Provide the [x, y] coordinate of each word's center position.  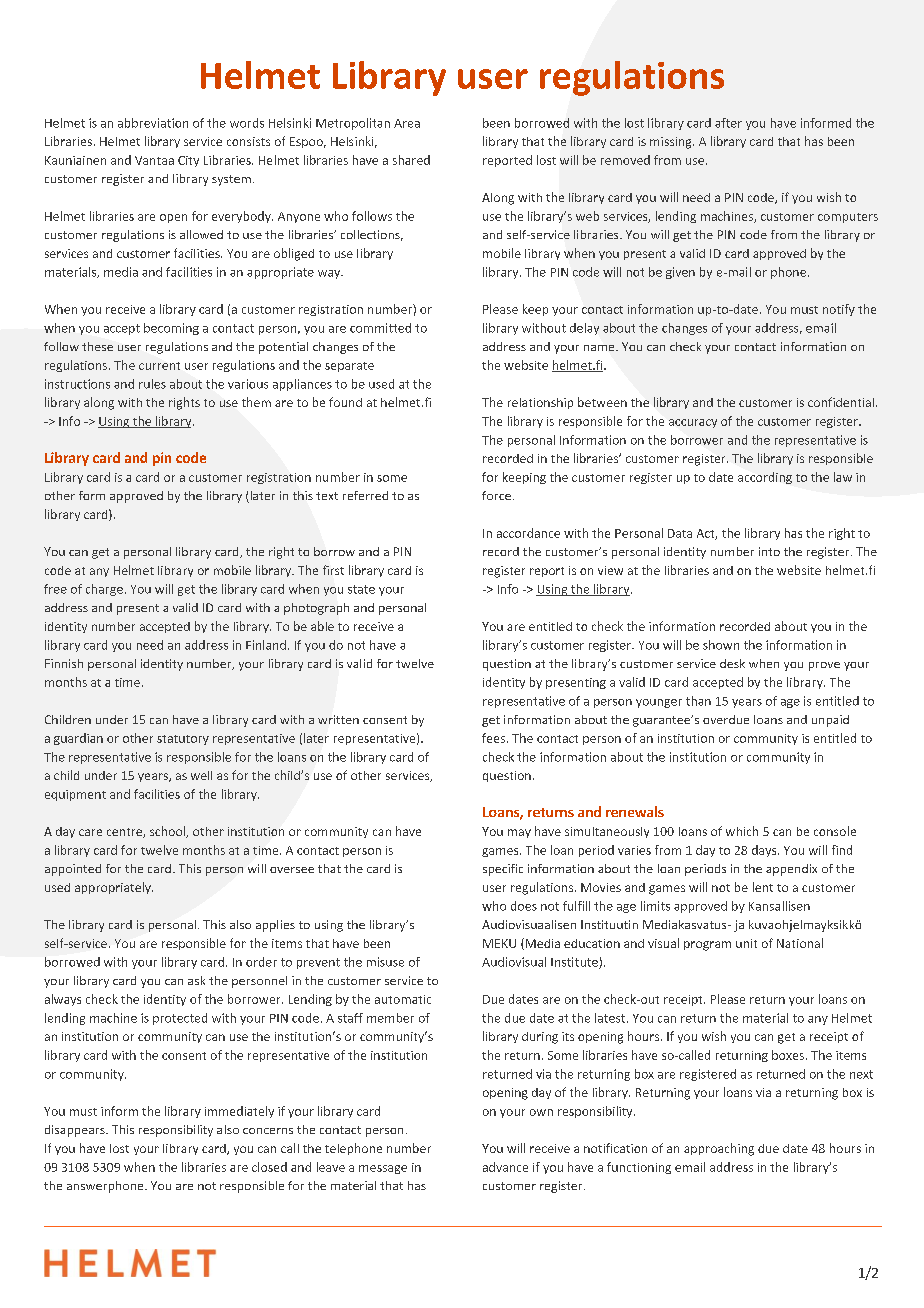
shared [411, 160]
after [728, 123]
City [188, 161]
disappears [76, 1131]
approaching [719, 1149]
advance [505, 1167]
